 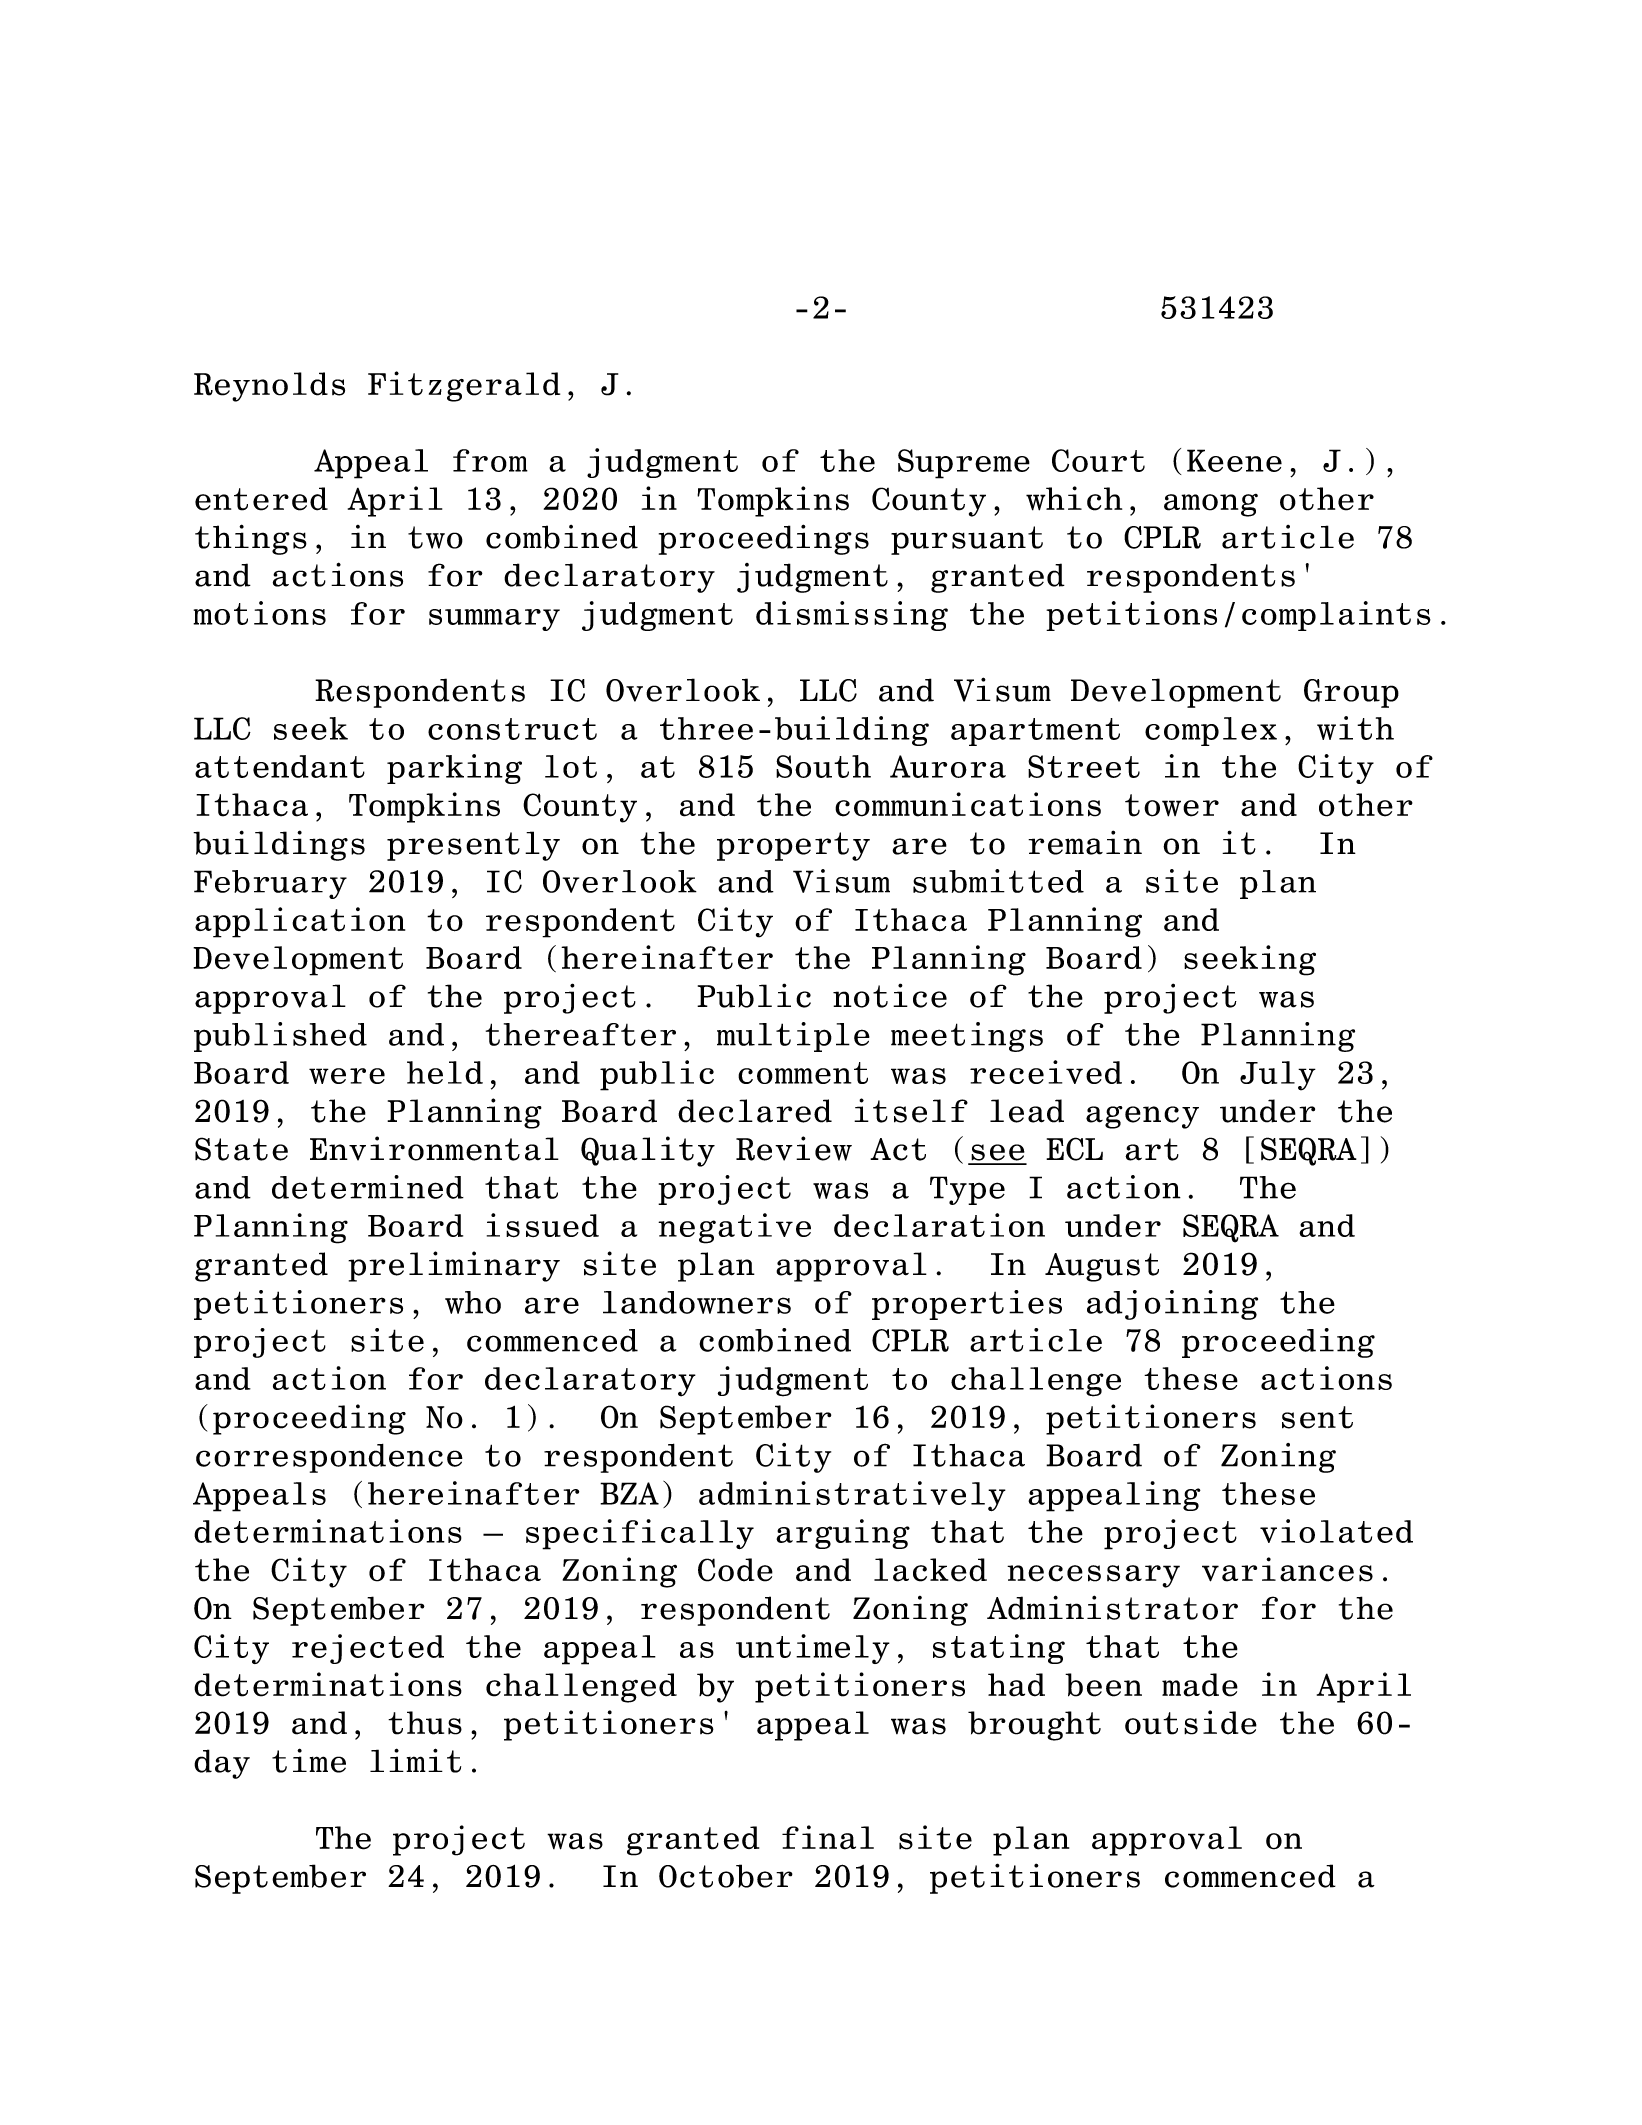 What do you see at coordinates (1142, 1117) in the screenshot?
I see `agency` at bounding box center [1142, 1117].
